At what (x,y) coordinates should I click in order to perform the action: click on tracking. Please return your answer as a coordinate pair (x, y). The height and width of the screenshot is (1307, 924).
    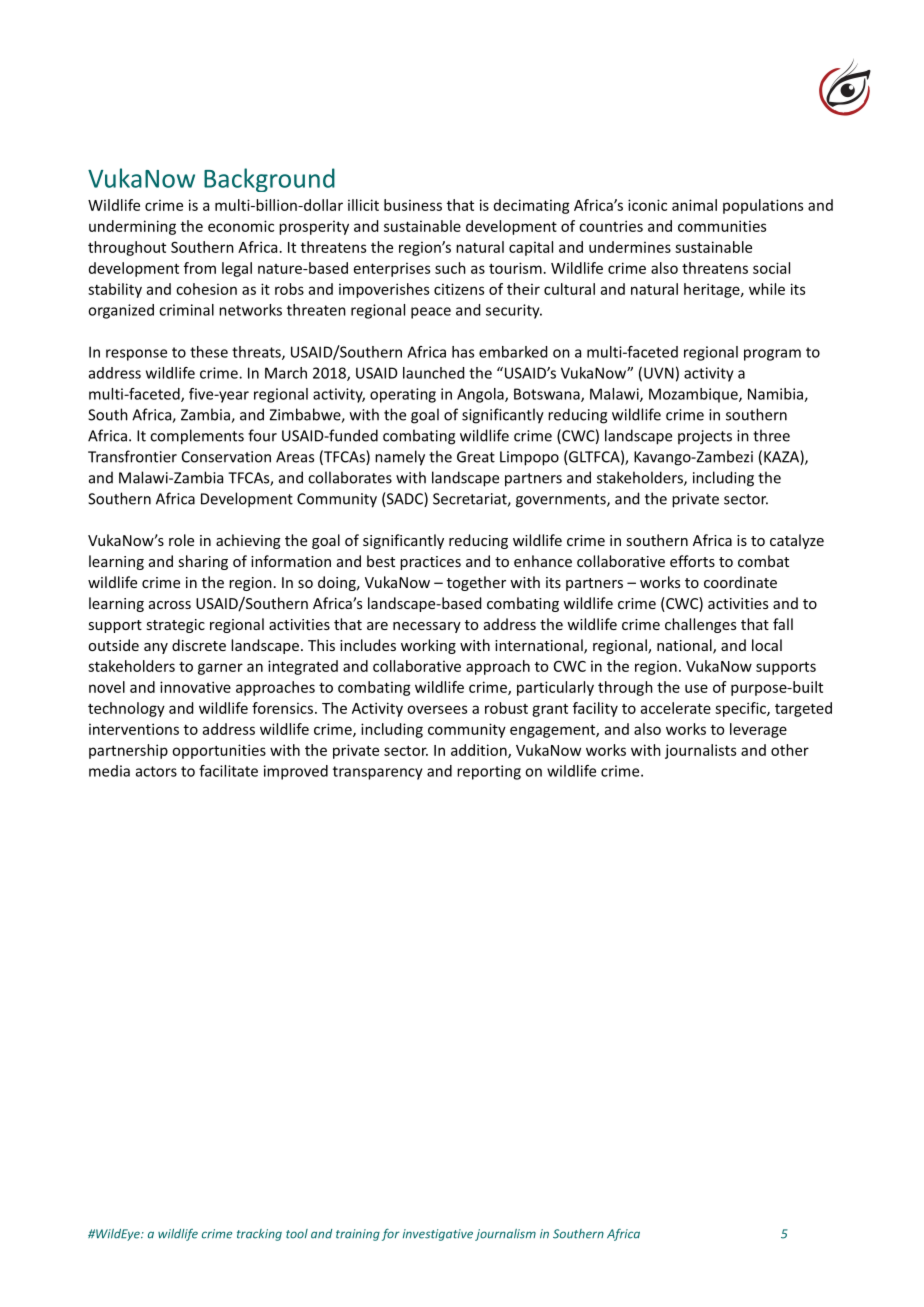
    Looking at the image, I should click on (259, 1235).
